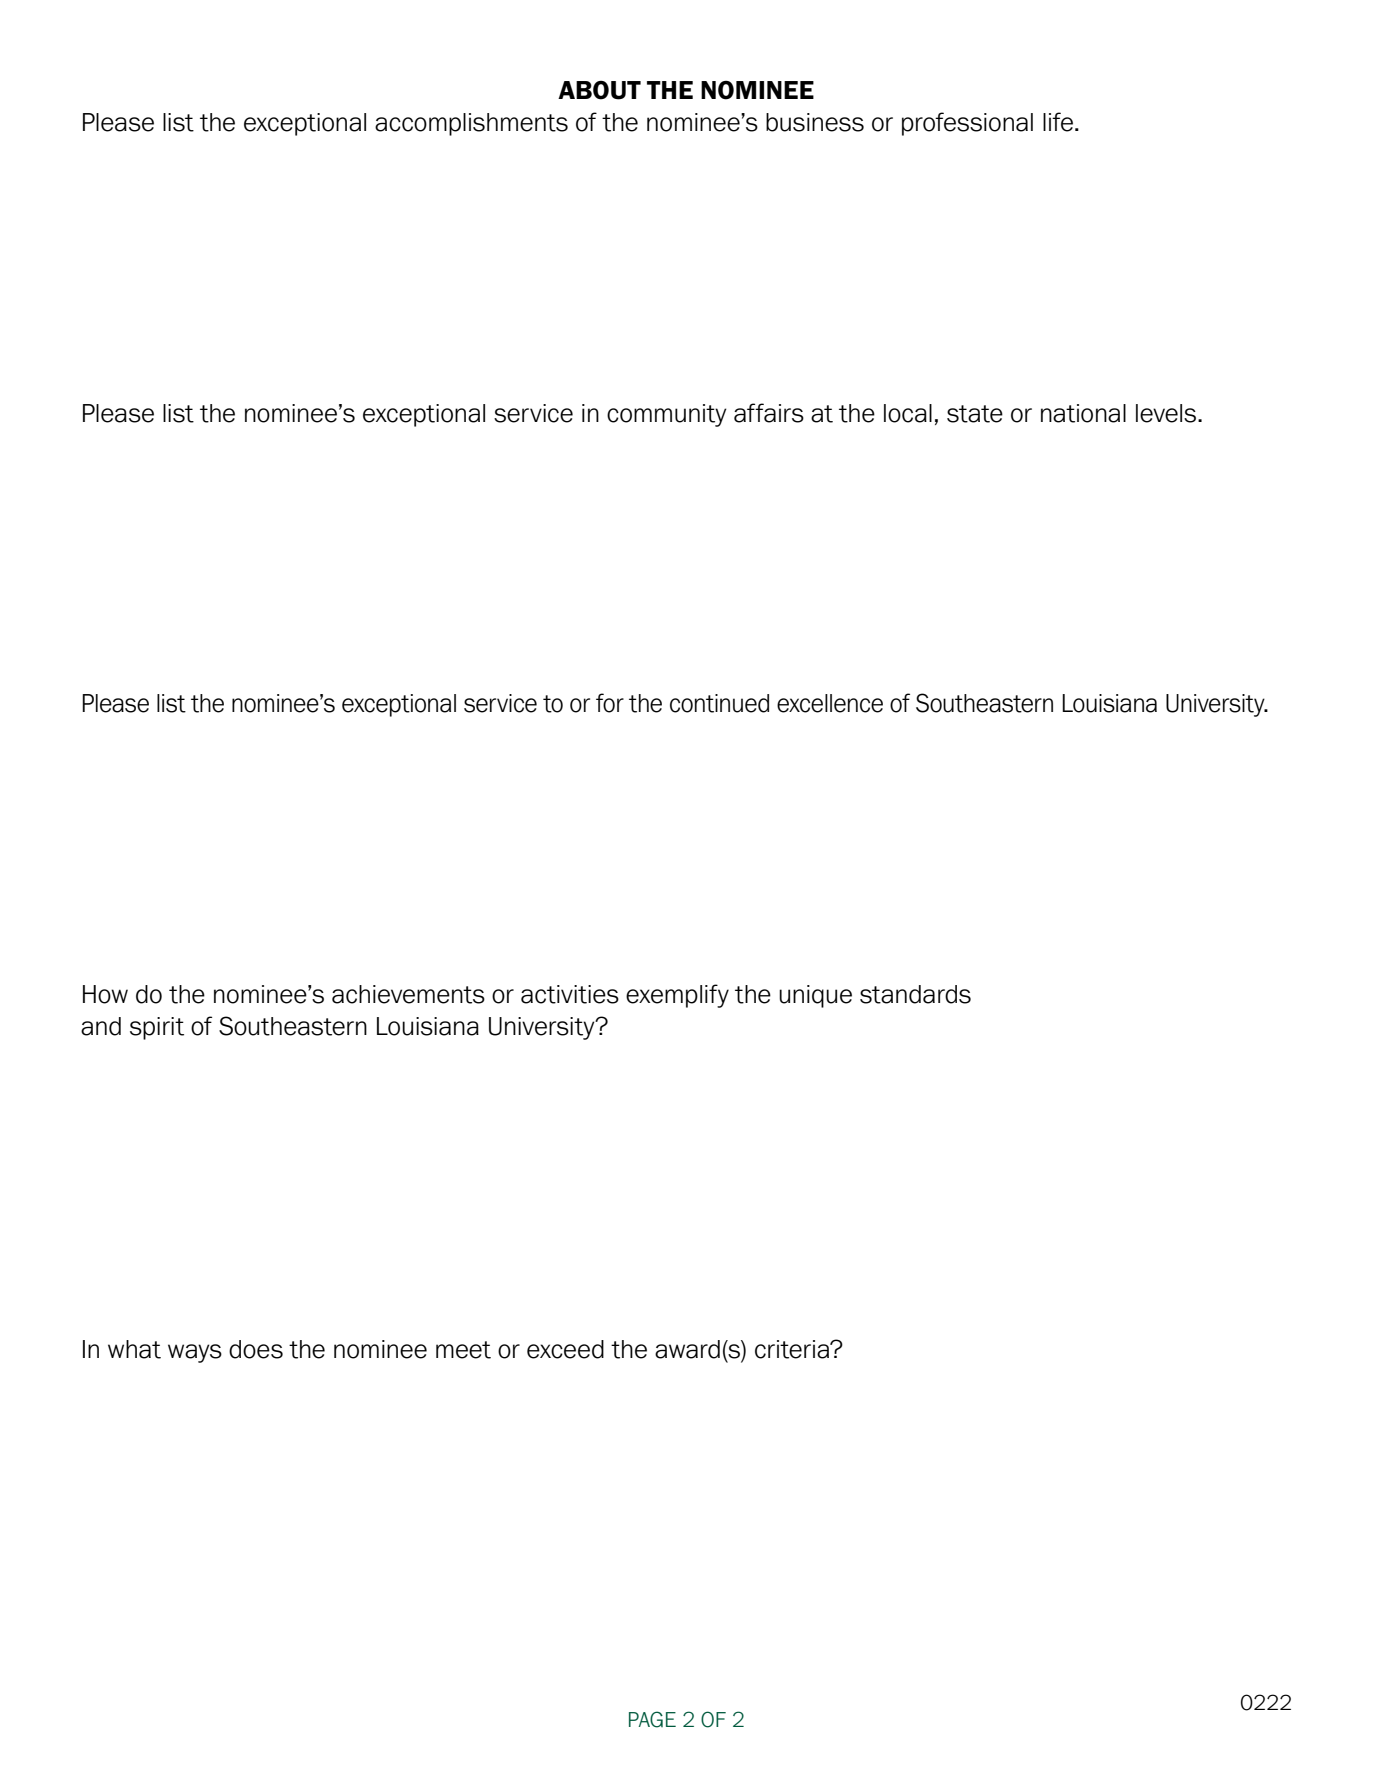 The image size is (1373, 1776). I want to click on life, so click(1058, 122).
